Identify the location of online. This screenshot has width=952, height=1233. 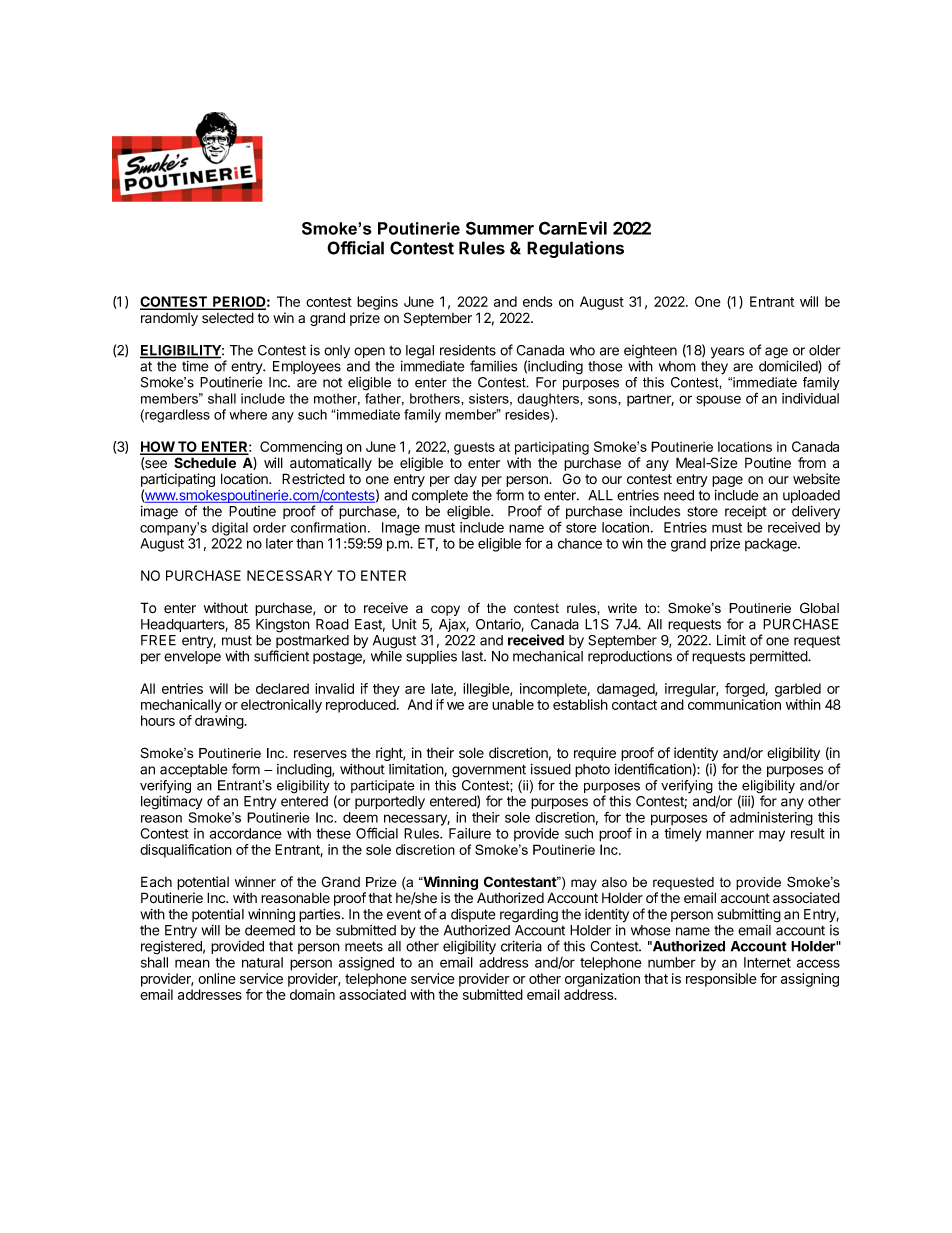
(217, 978).
